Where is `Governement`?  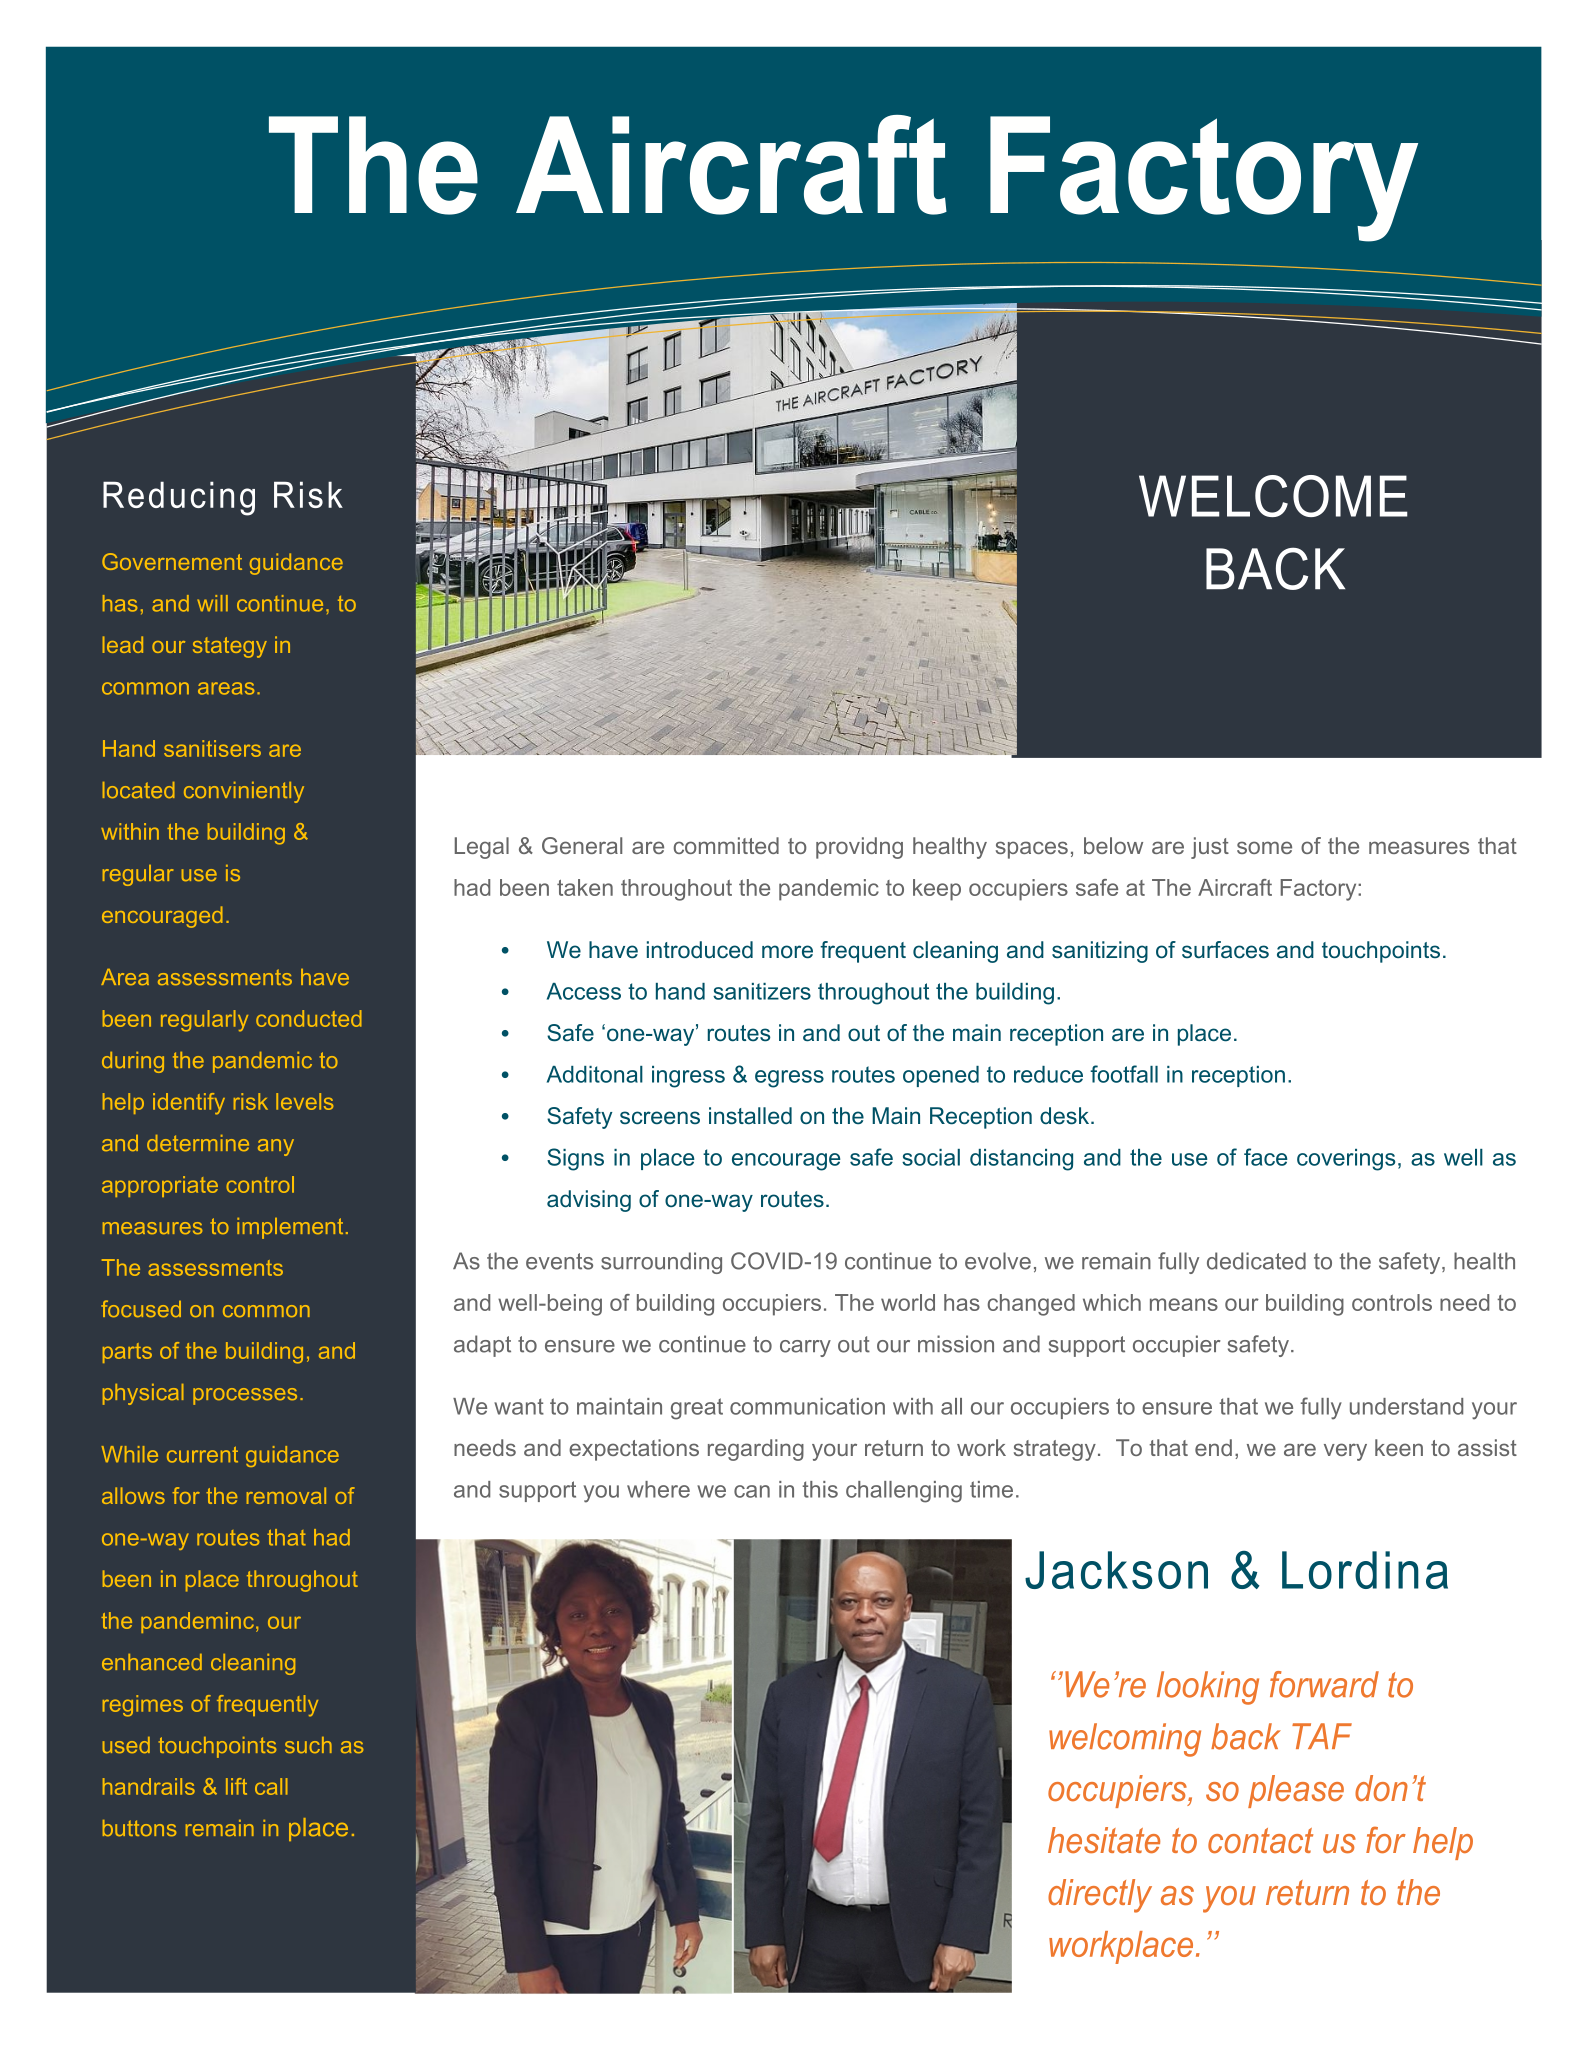
Governement is located at coordinates (172, 561).
